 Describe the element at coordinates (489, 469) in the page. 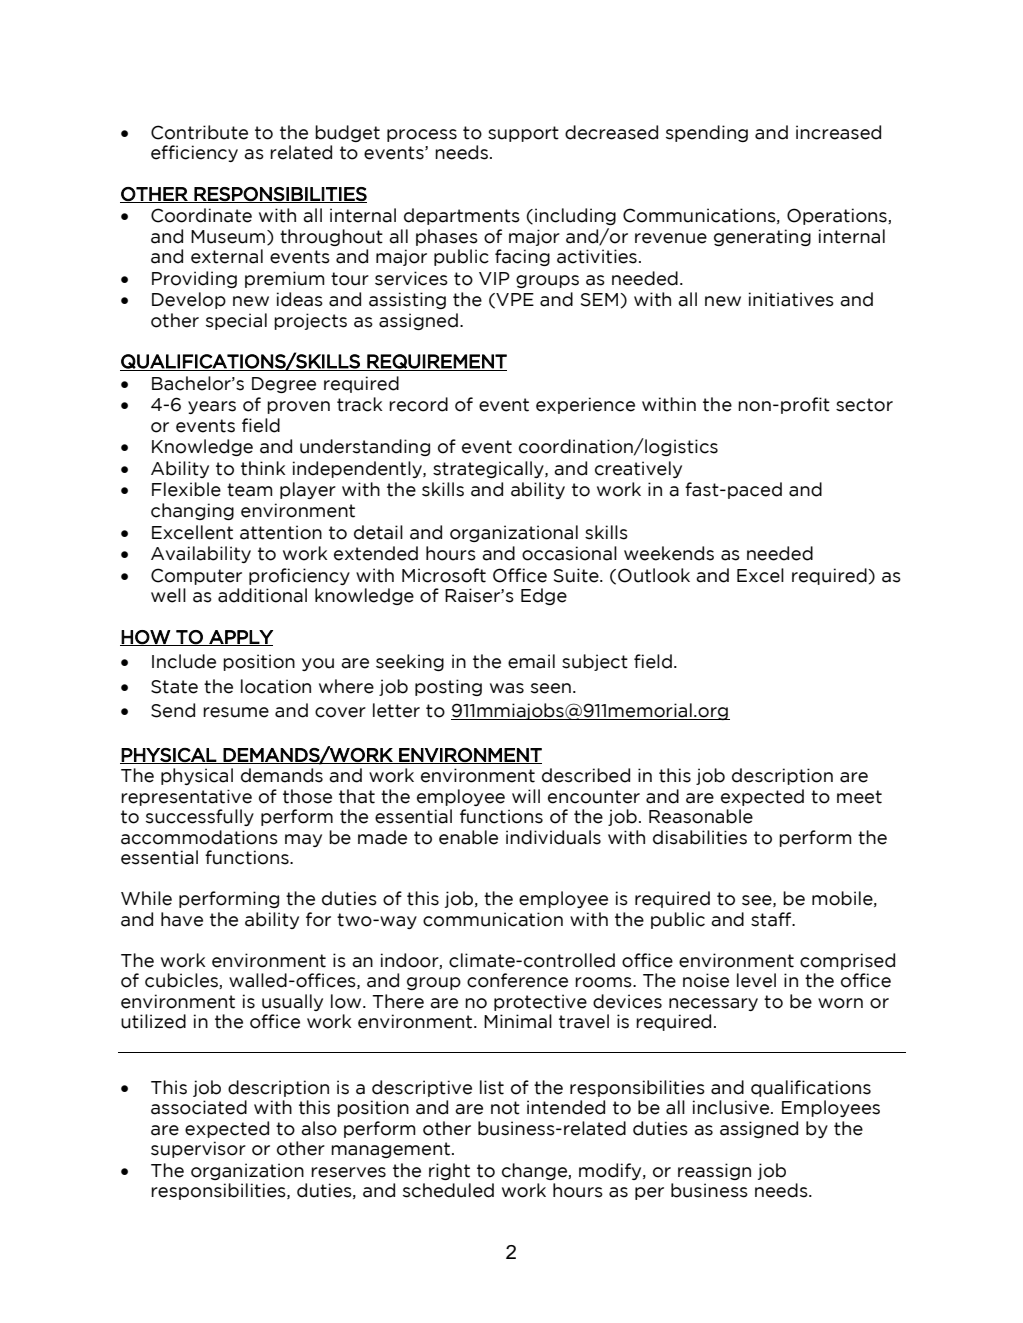

I see `strategically` at that location.
